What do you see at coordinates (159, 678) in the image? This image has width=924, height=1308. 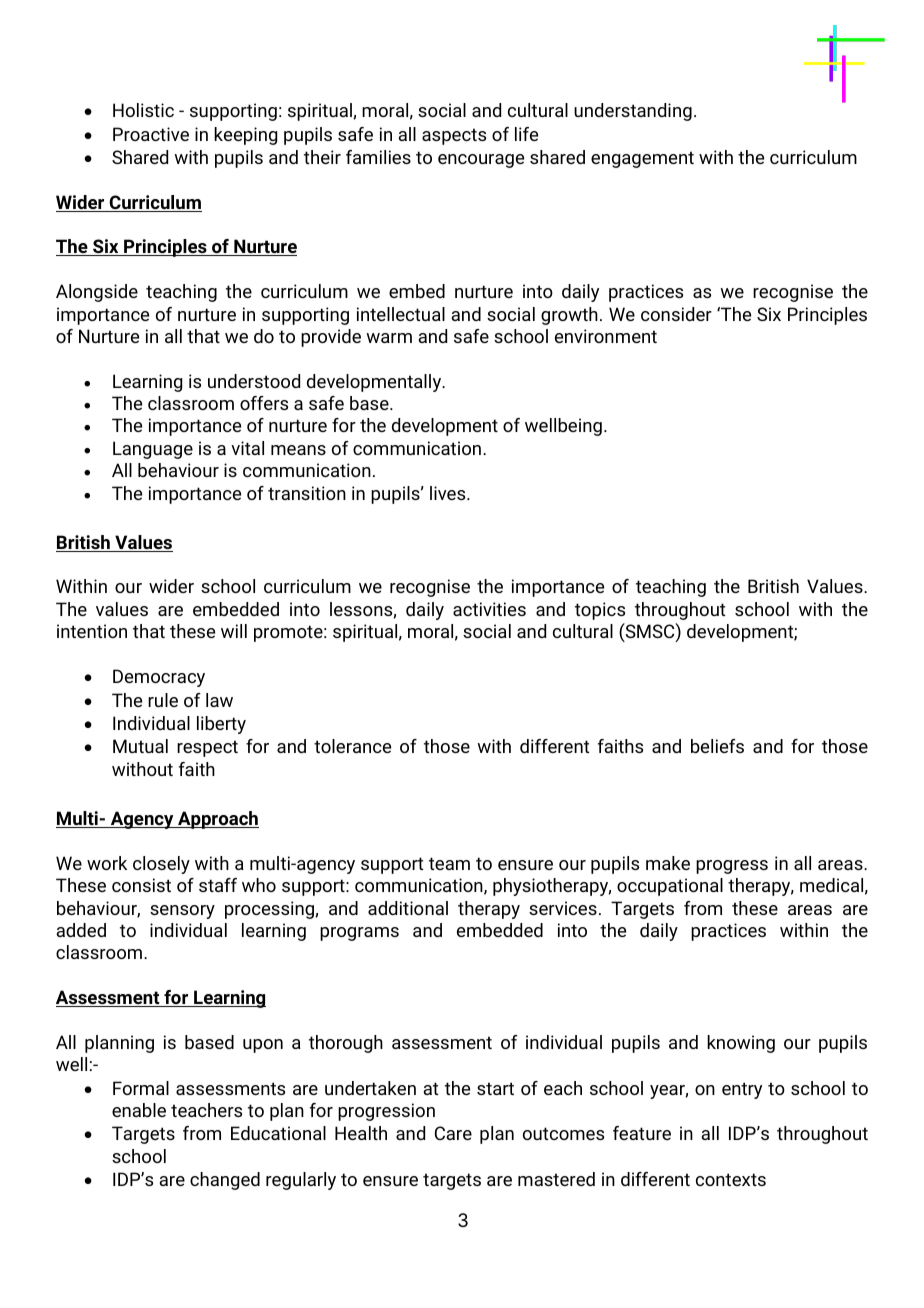 I see `Democracy` at bounding box center [159, 678].
